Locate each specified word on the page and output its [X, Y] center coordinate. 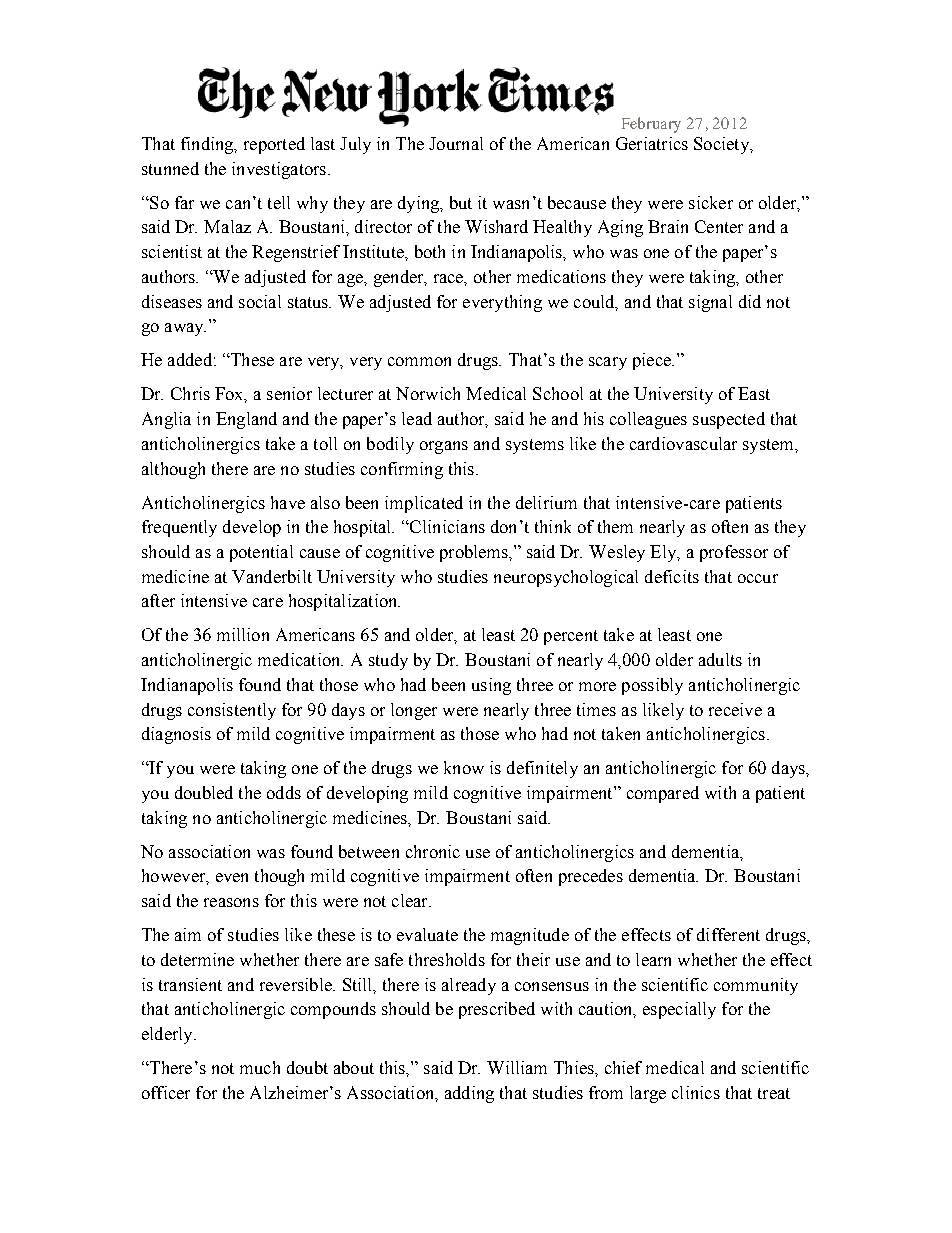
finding [208, 145]
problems [475, 553]
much [260, 1067]
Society [722, 145]
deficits [672, 576]
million [243, 634]
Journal [456, 143]
